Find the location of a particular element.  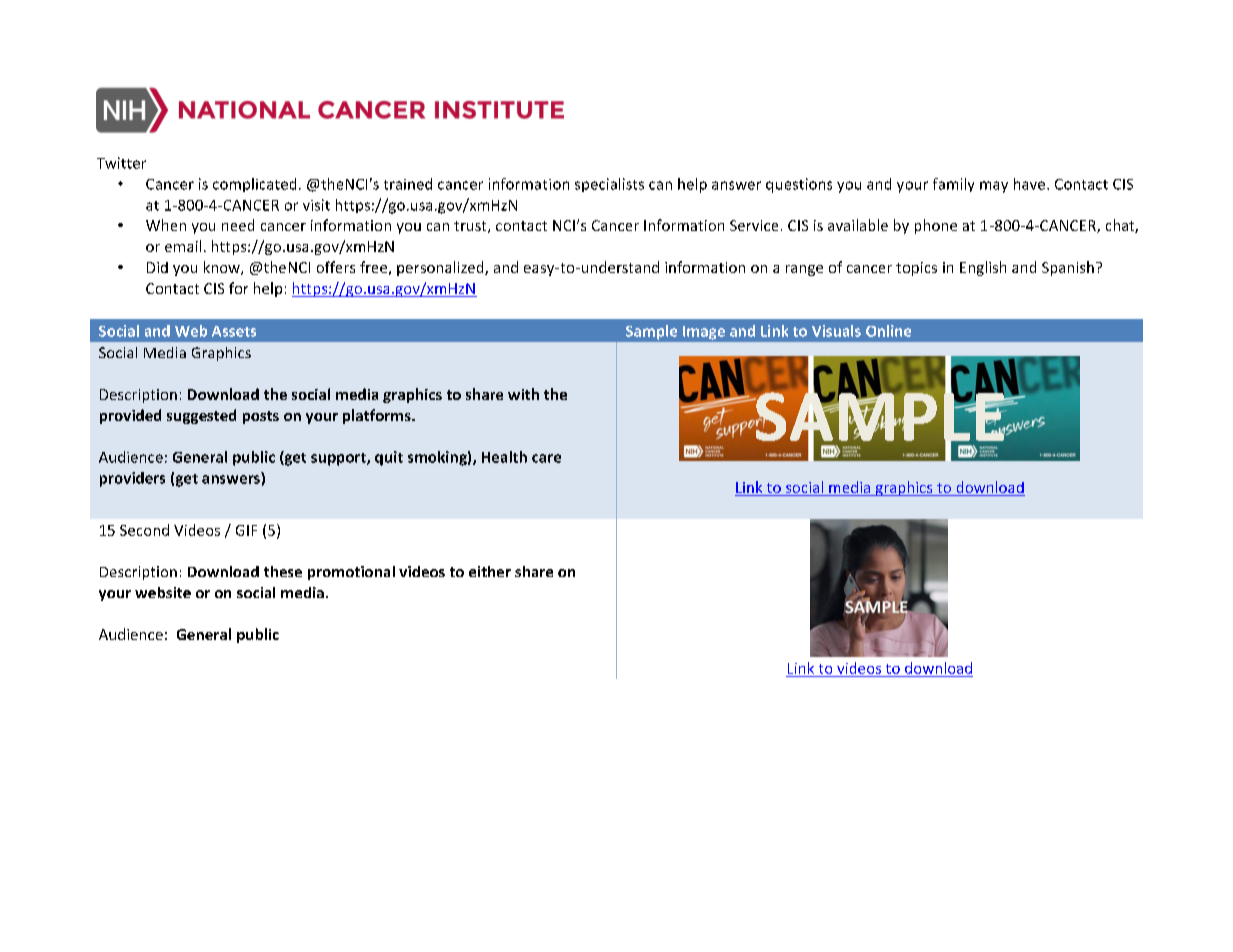

Health is located at coordinates (504, 457).
